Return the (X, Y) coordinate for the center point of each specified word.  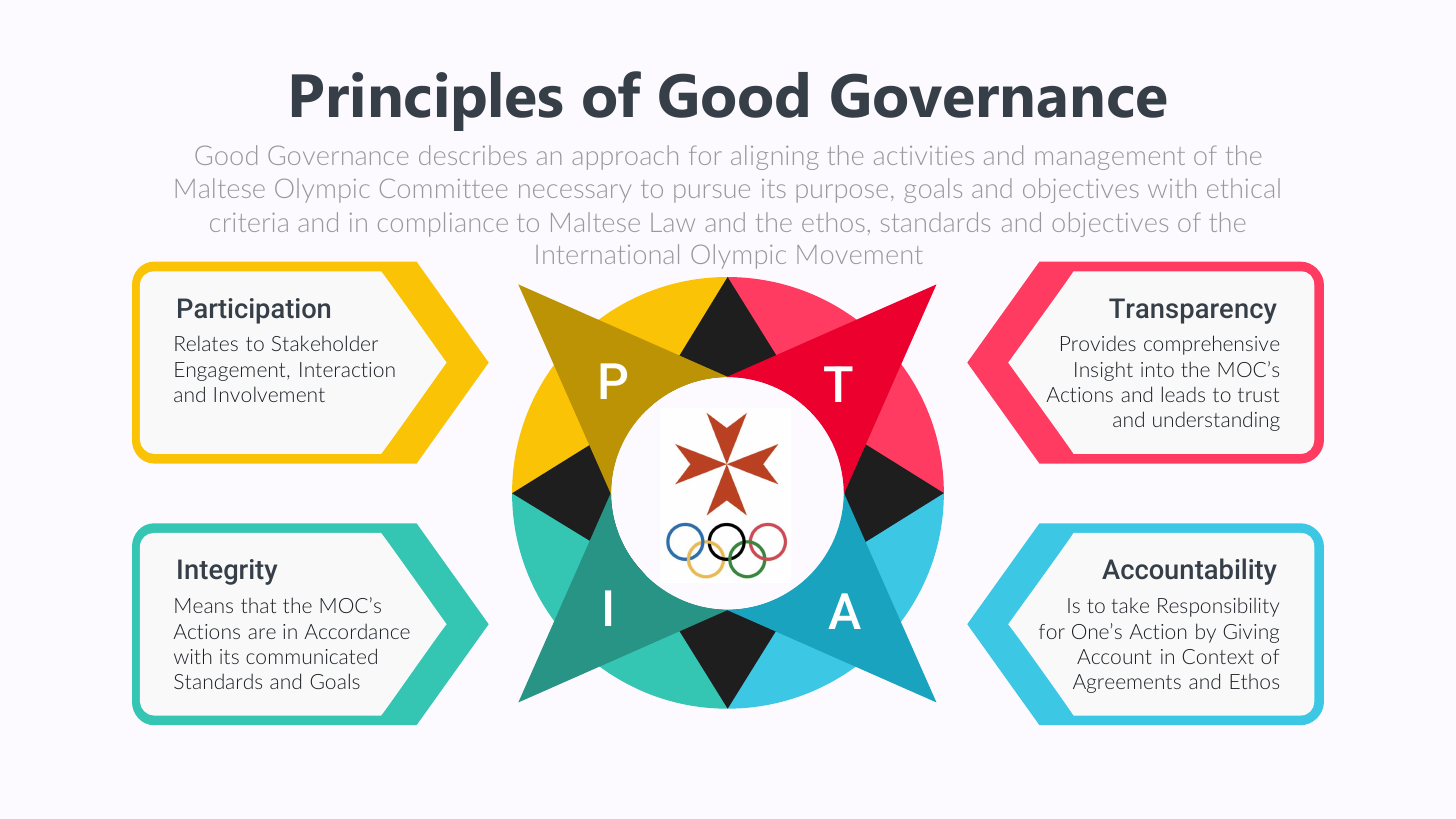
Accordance (357, 631)
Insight (1104, 371)
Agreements (1127, 683)
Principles (427, 101)
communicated (311, 656)
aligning (775, 157)
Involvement (269, 394)
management (1110, 158)
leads (1183, 394)
